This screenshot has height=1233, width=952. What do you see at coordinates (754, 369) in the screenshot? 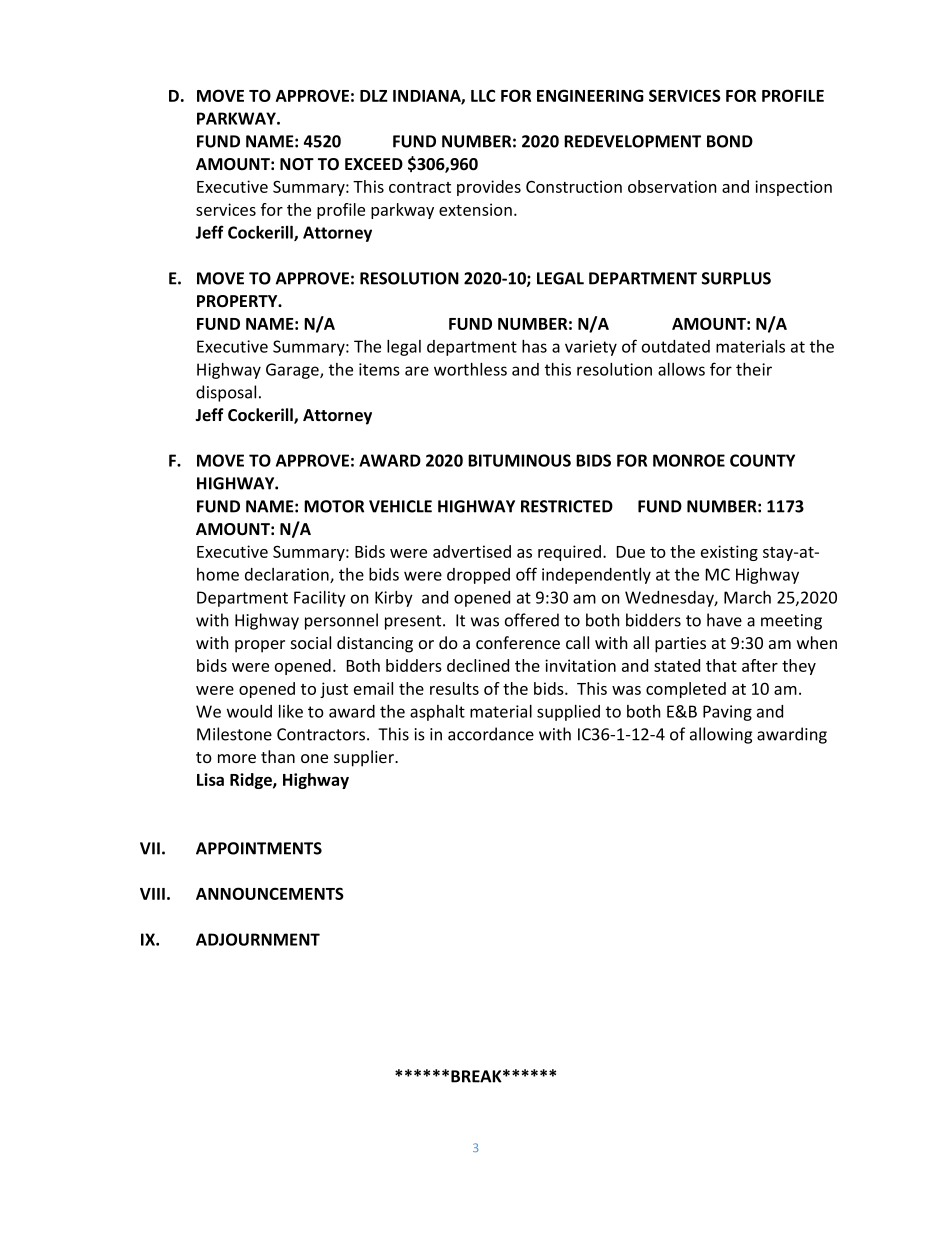
I see `their` at bounding box center [754, 369].
